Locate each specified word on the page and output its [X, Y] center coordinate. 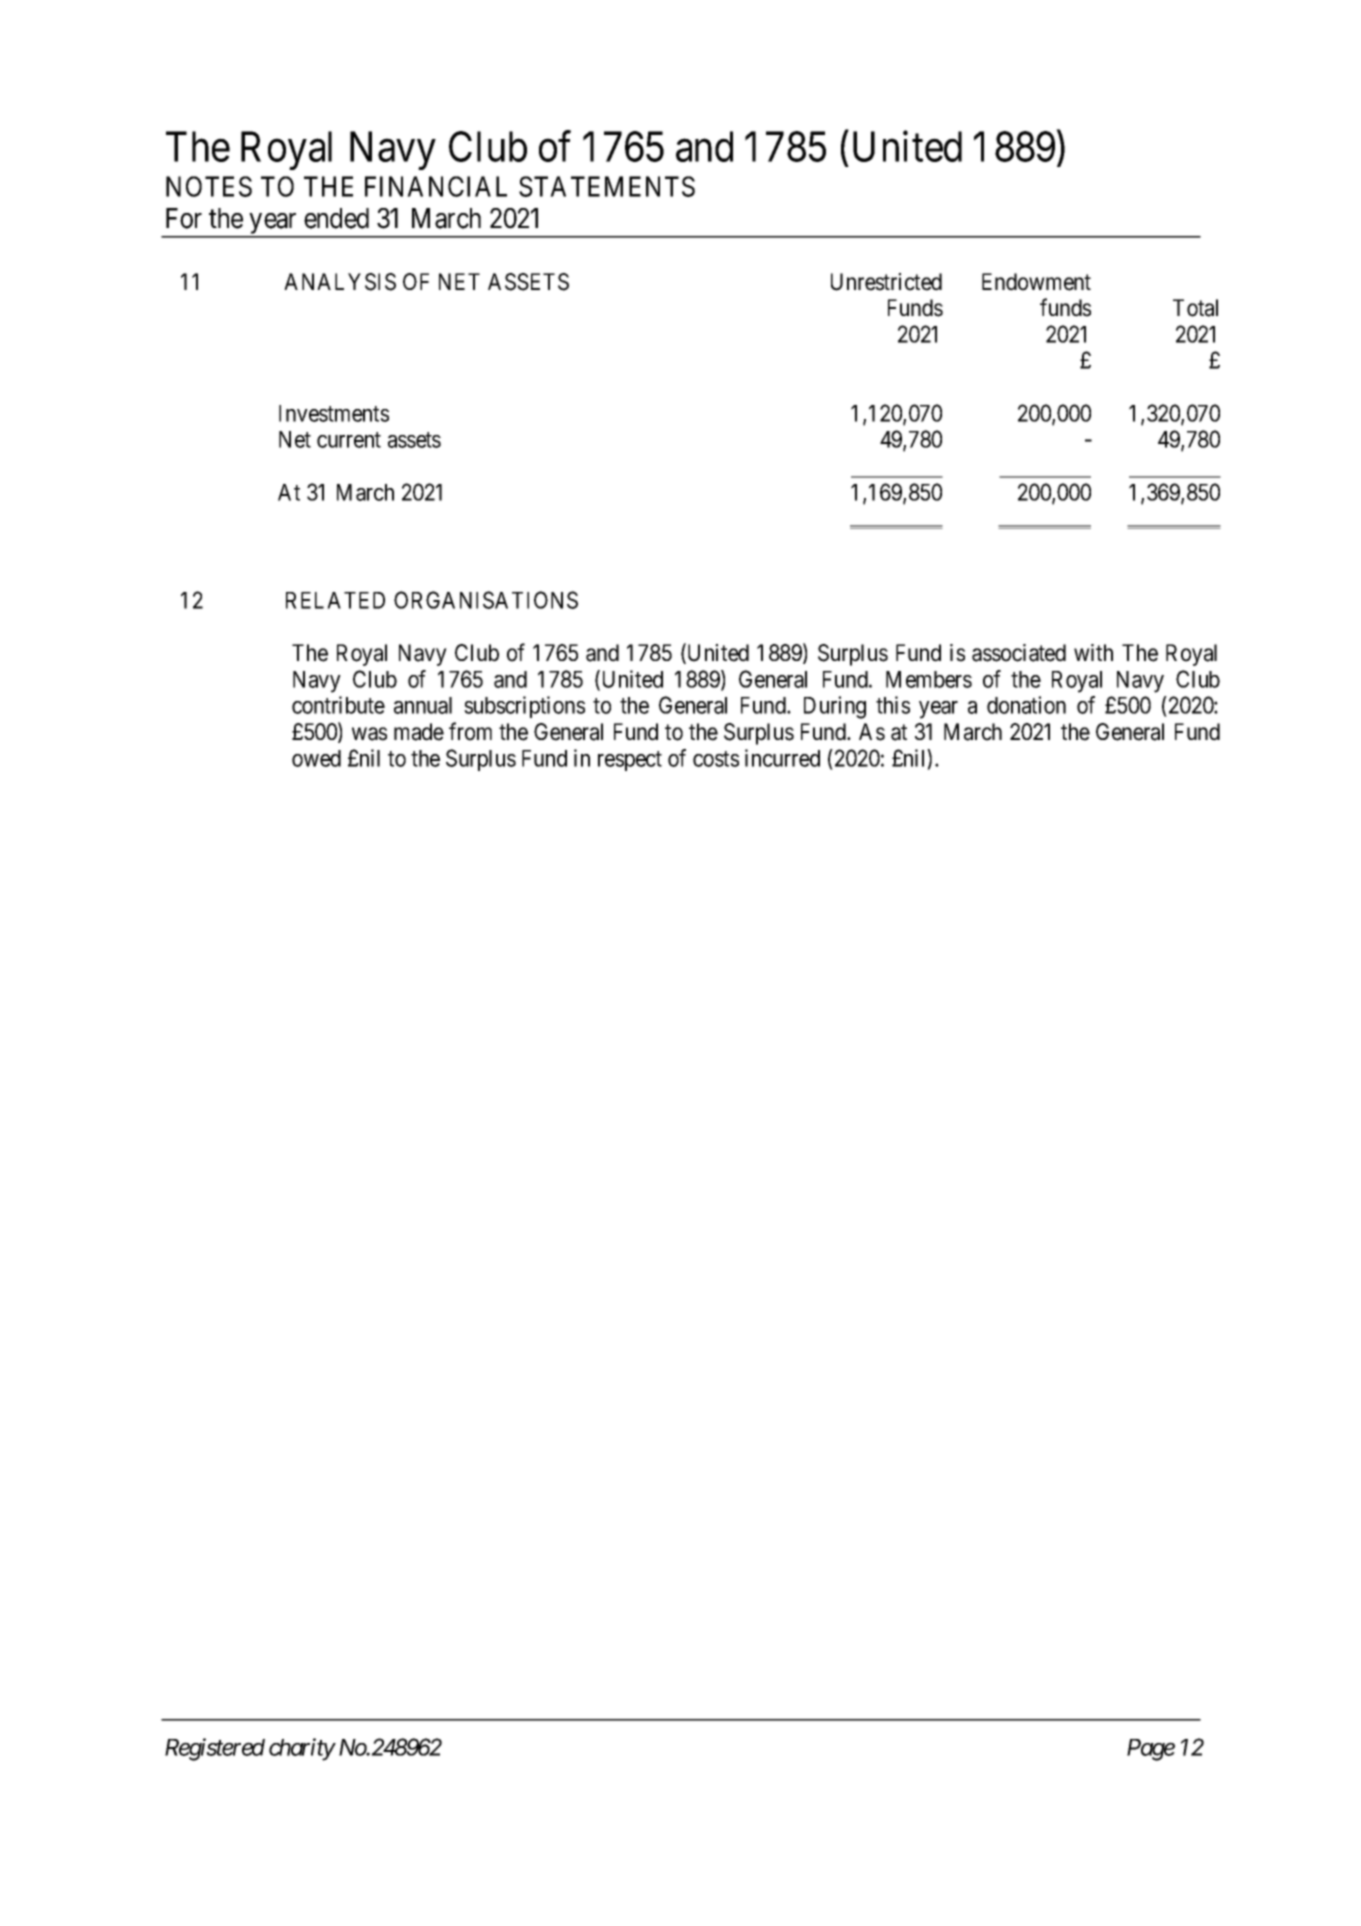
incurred [782, 758]
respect [630, 761]
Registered [215, 1749]
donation [1026, 705]
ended [336, 218]
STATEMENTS [607, 186]
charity [302, 1749]
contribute [338, 705]
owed [316, 758]
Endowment [1036, 282]
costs [716, 759]
